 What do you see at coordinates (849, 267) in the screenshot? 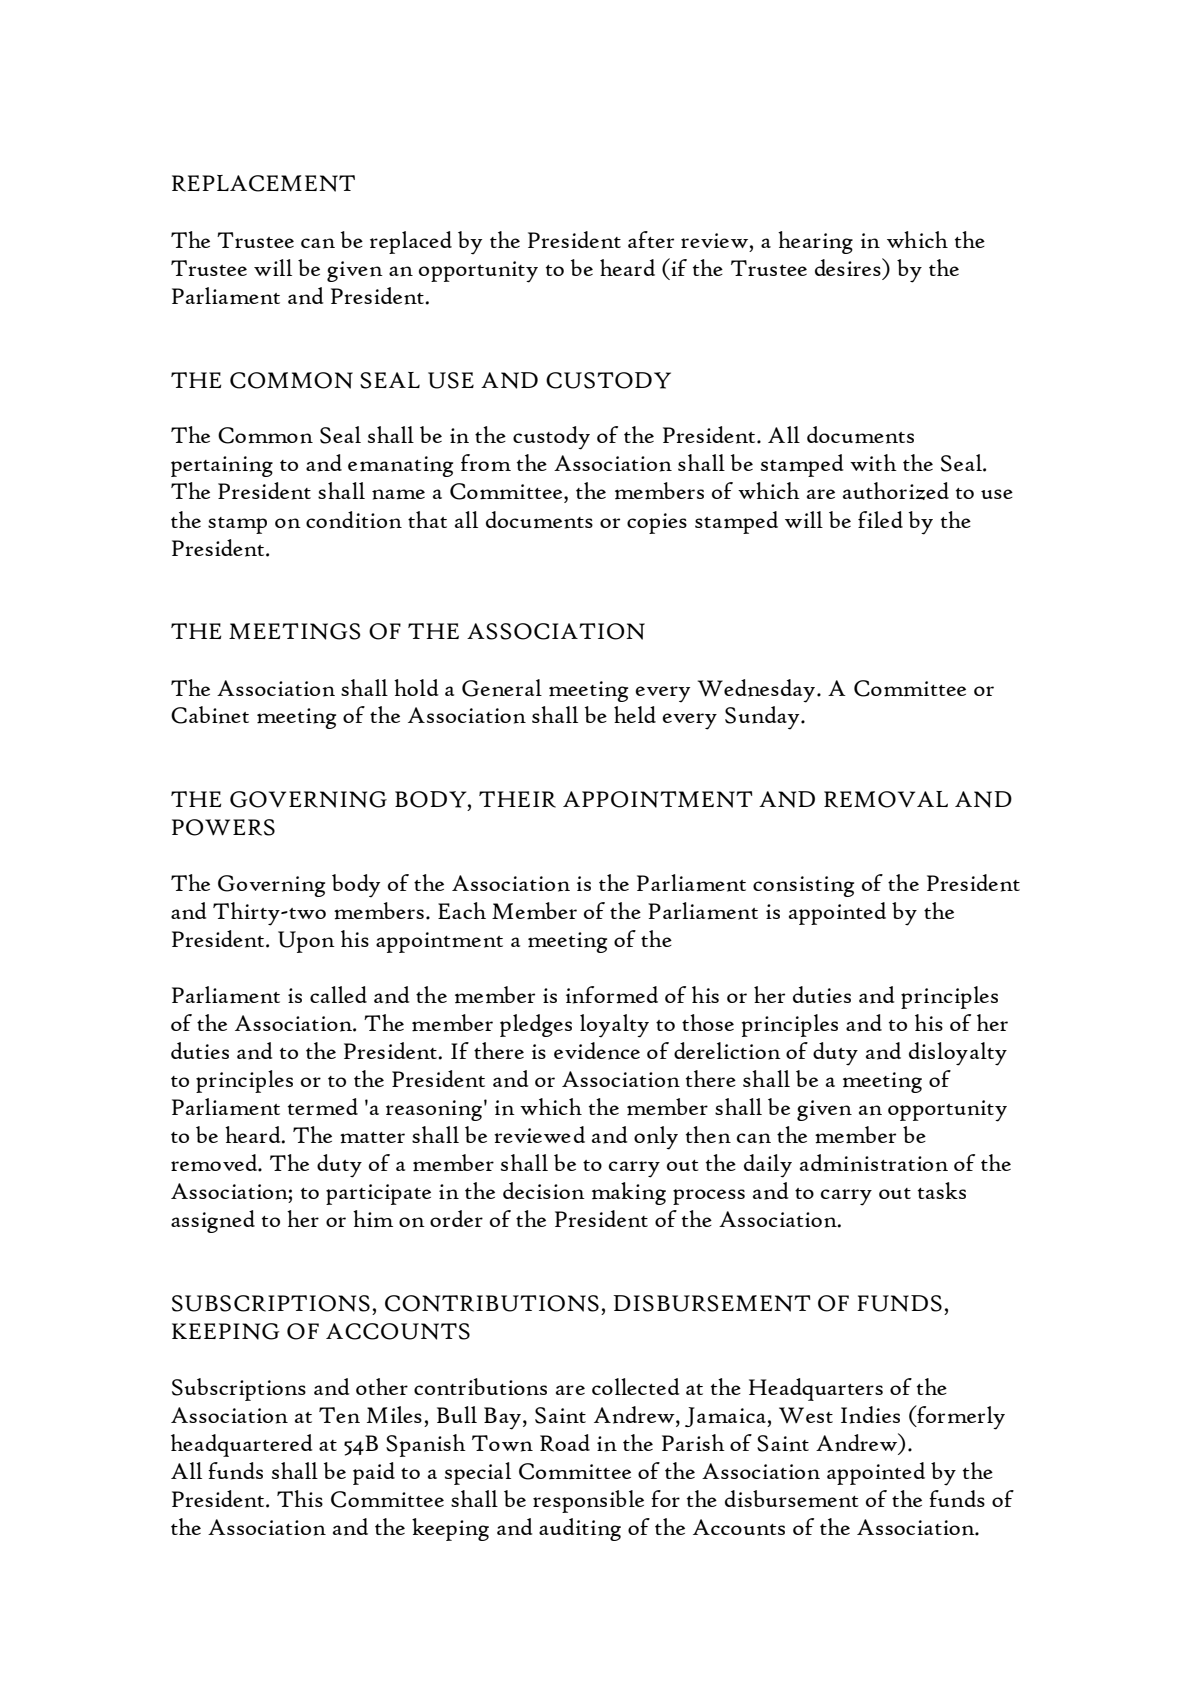
I see `desires` at bounding box center [849, 267].
